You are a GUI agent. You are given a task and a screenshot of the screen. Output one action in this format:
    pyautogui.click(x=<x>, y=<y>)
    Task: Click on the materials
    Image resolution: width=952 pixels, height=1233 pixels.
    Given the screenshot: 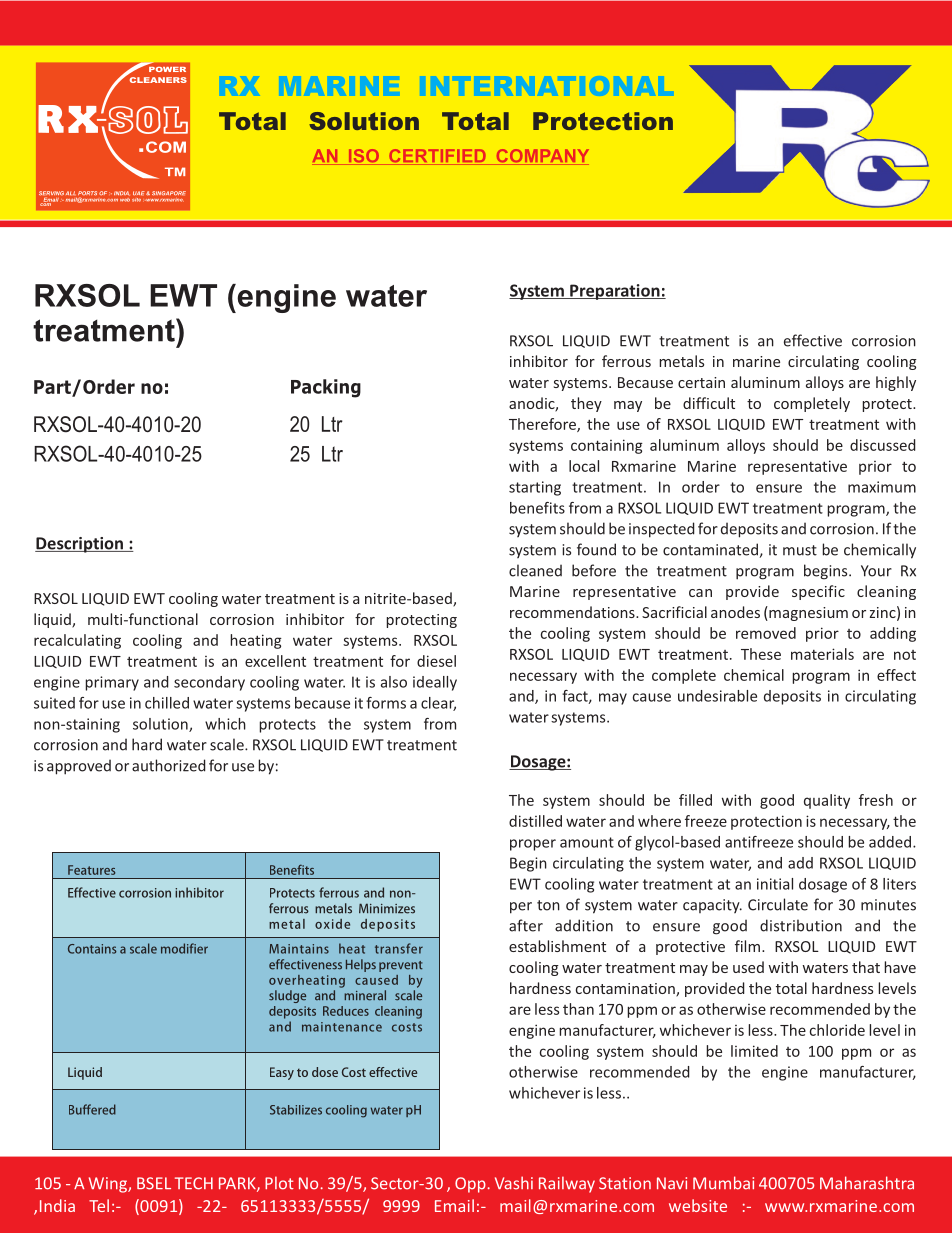 What is the action you would take?
    pyautogui.click(x=822, y=654)
